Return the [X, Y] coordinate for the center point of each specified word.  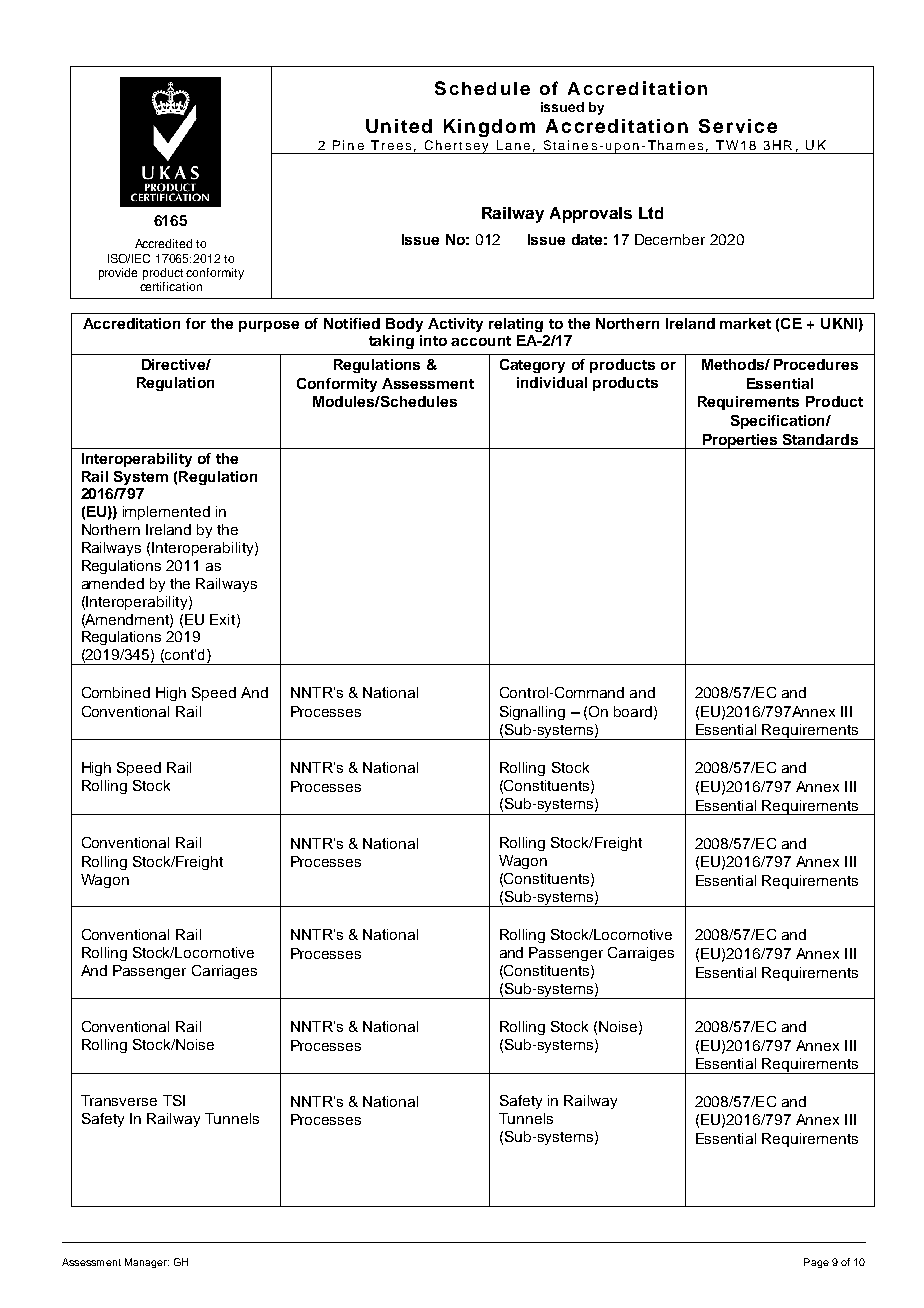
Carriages [224, 972]
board [634, 712]
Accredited [163, 243]
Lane [513, 145]
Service [738, 126]
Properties [740, 441]
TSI [174, 1100]
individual [552, 382]
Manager [147, 1263]
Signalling [532, 713]
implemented [166, 513]
